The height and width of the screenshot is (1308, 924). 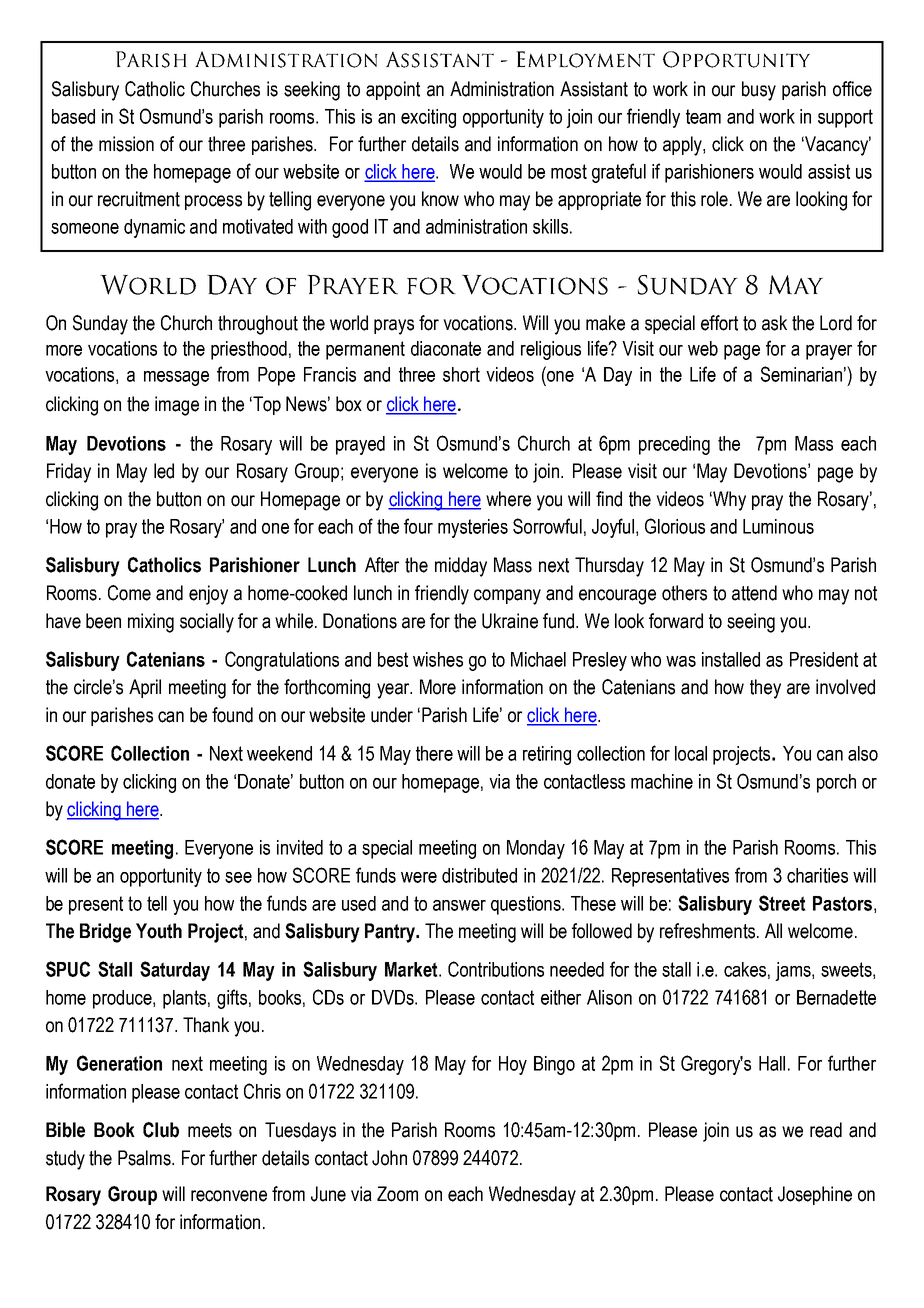 What do you see at coordinates (126, 144) in the screenshot?
I see `mission` at bounding box center [126, 144].
